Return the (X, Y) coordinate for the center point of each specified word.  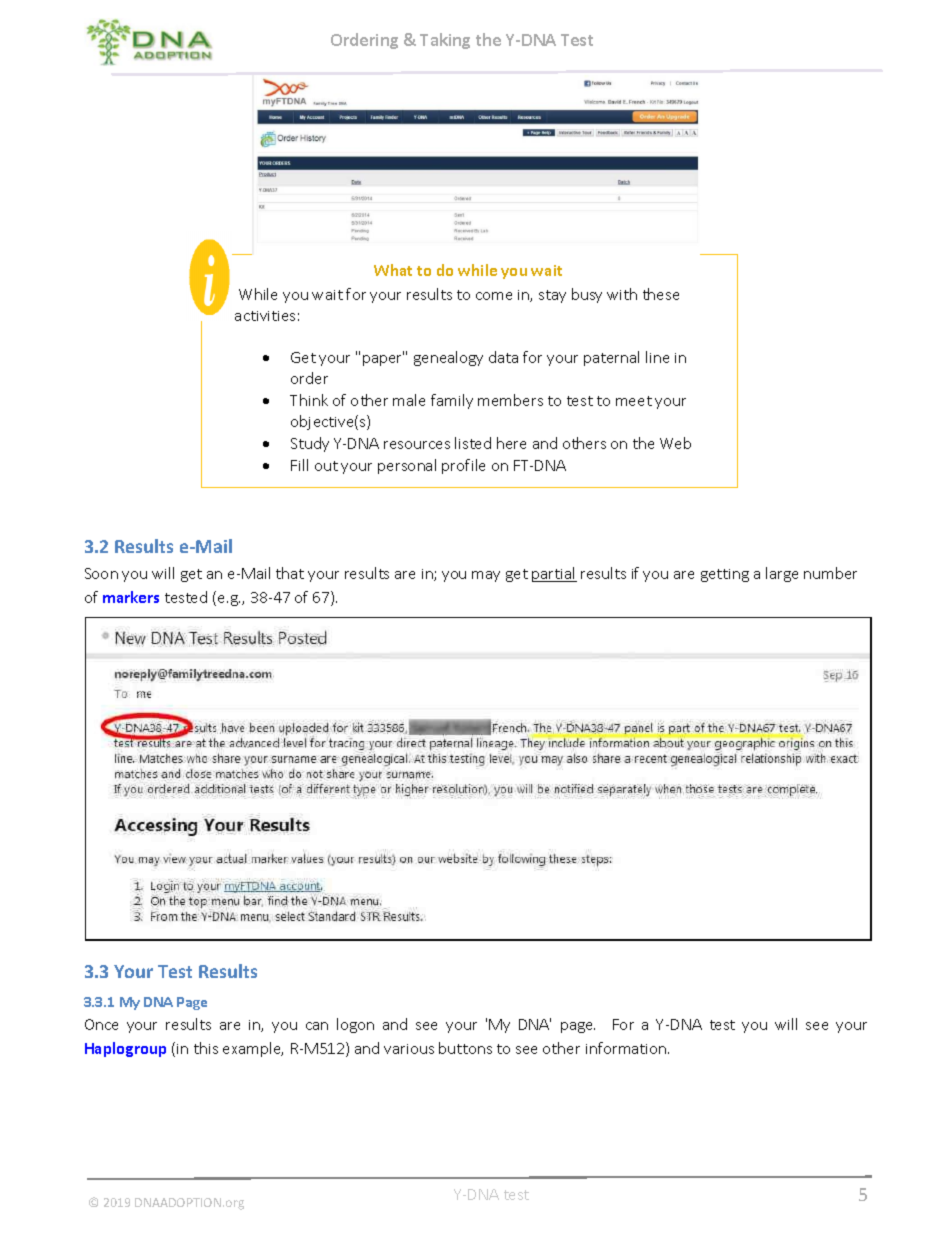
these (661, 294)
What (393, 270)
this (206, 1048)
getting (725, 575)
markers (131, 597)
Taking (445, 41)
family (452, 401)
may (486, 576)
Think (309, 400)
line (657, 357)
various (409, 1049)
